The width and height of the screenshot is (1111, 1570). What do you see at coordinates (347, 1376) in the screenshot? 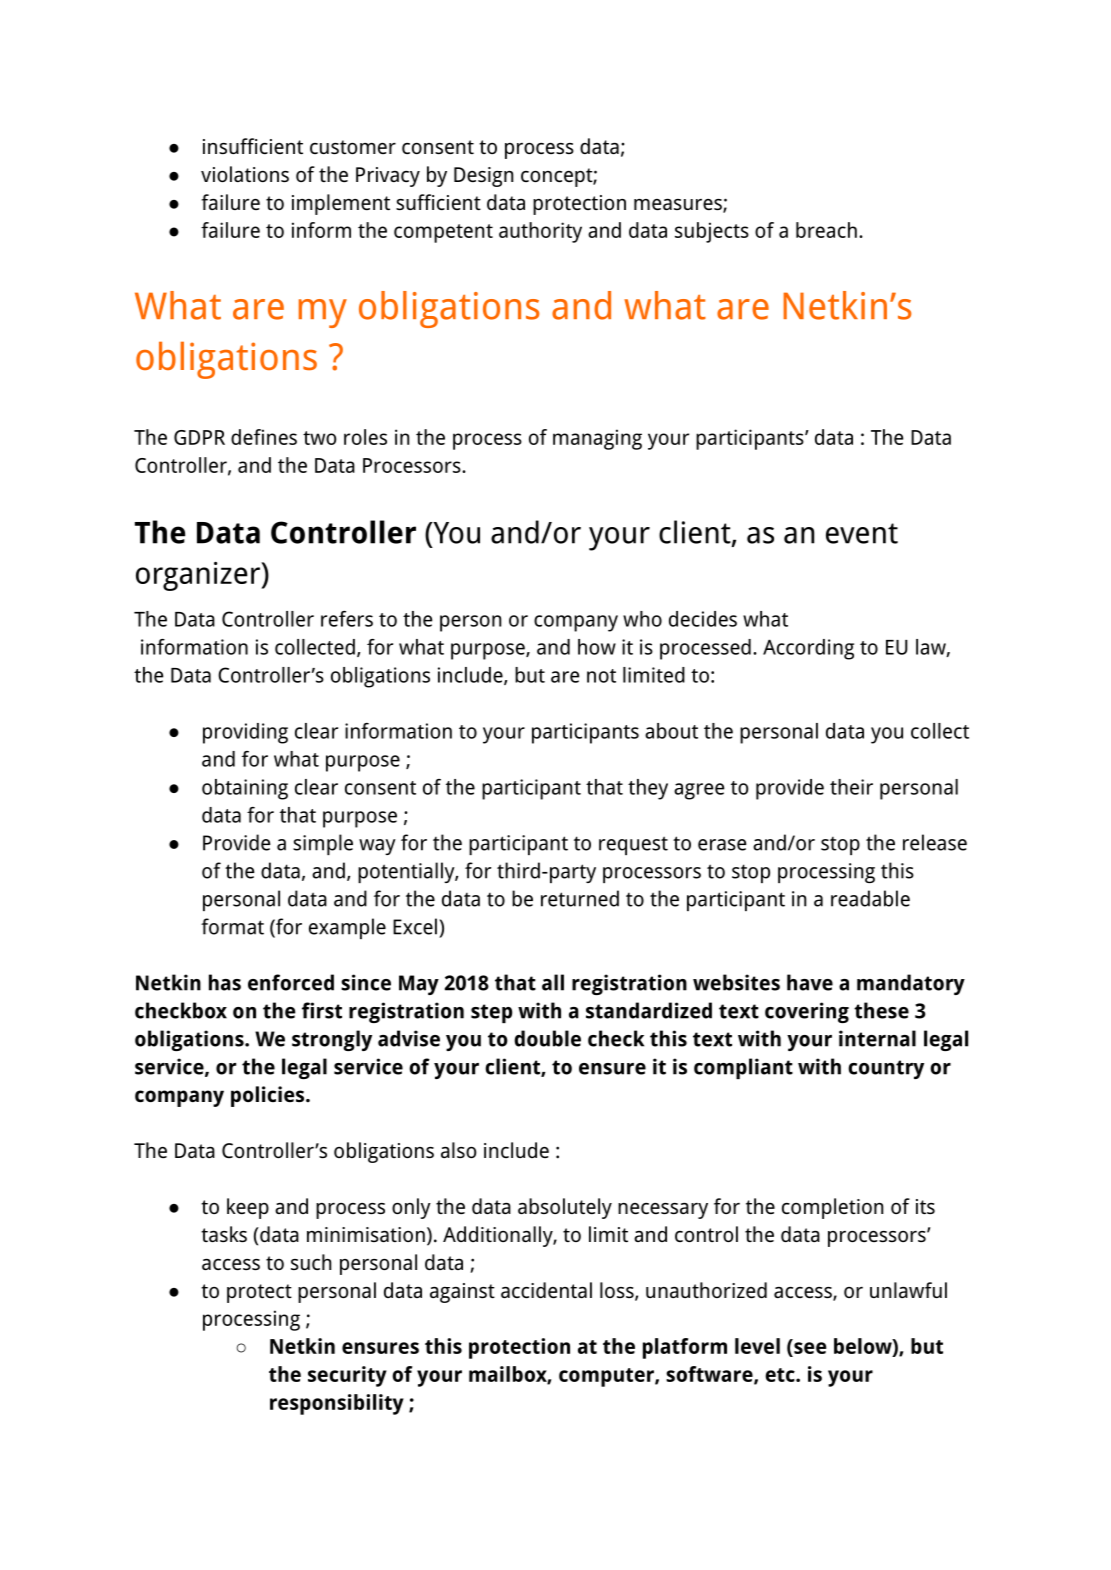
I see `security` at bounding box center [347, 1376].
